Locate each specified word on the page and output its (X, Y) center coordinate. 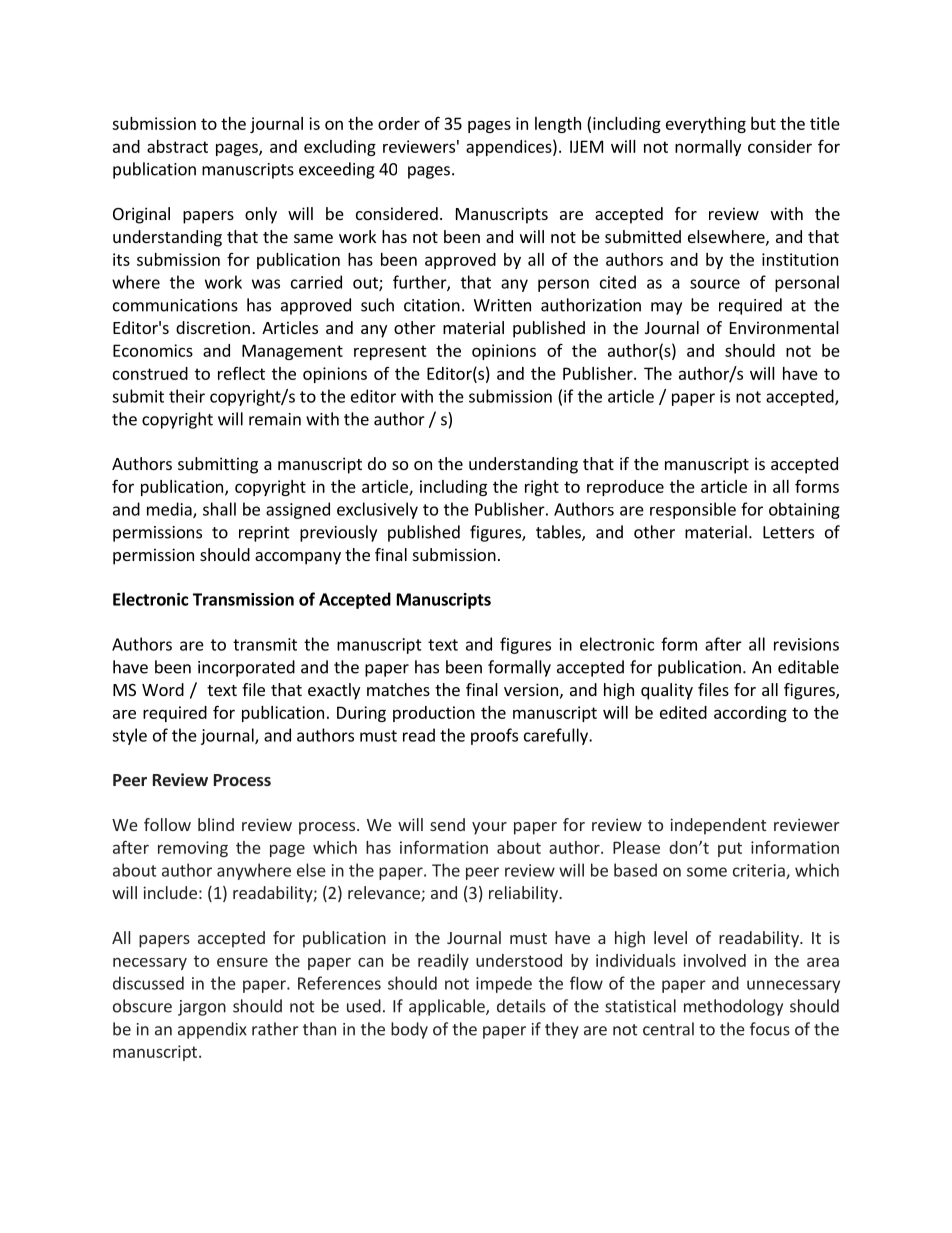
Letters (788, 532)
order (399, 123)
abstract (177, 146)
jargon (202, 1008)
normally (708, 148)
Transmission (243, 599)
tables (559, 533)
